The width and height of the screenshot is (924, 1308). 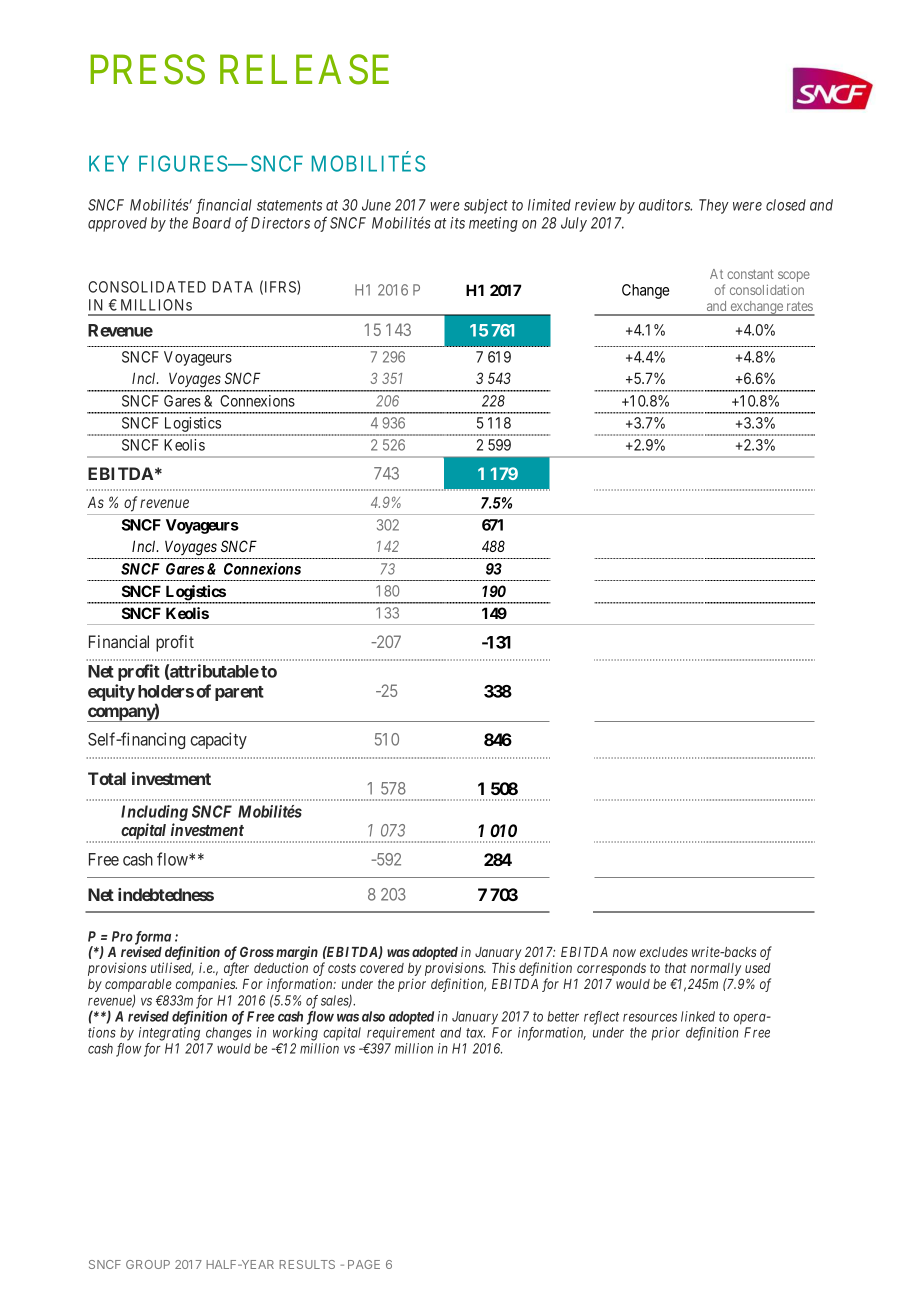 I want to click on PRESS, so click(x=147, y=70).
